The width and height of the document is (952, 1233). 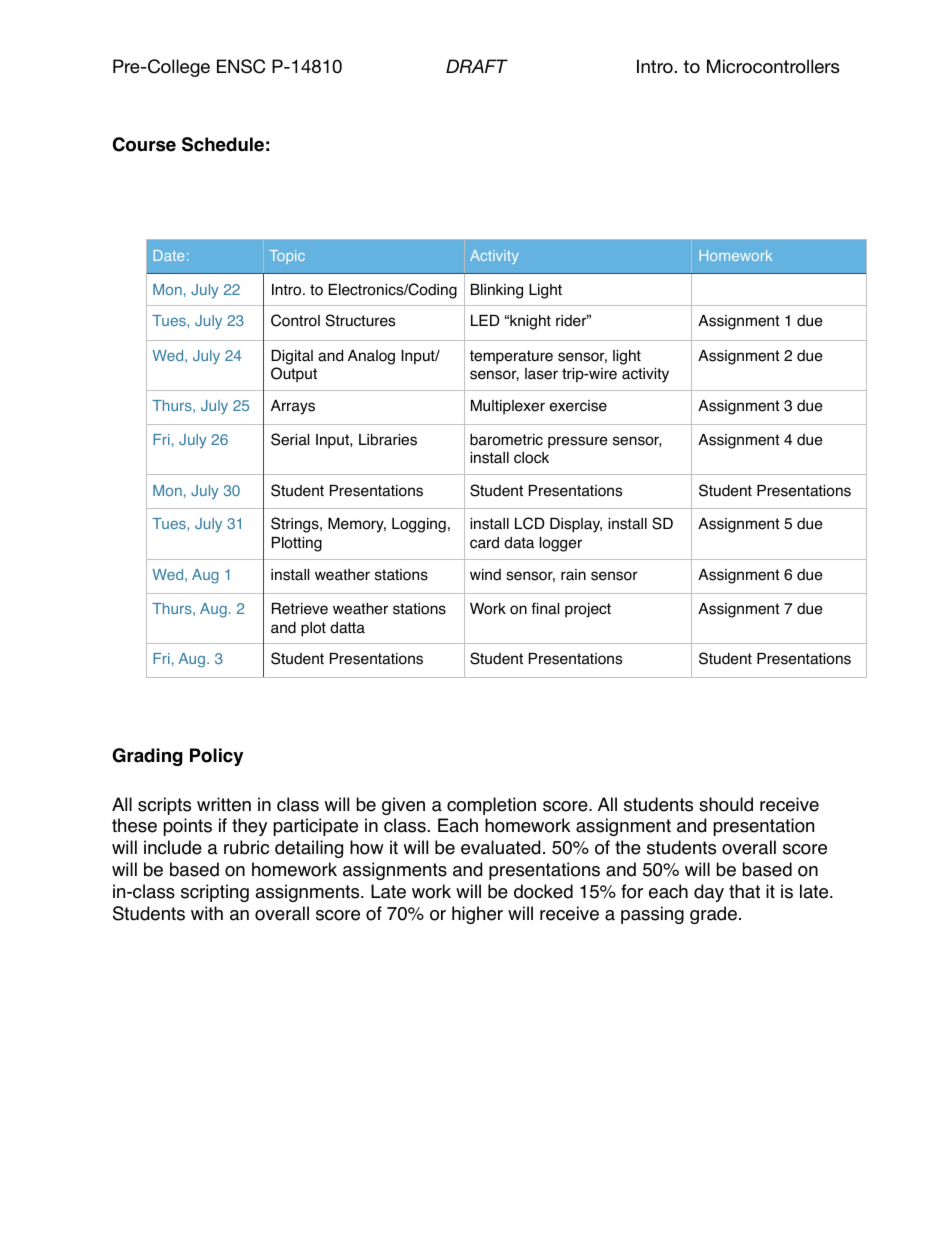 What do you see at coordinates (709, 893) in the document?
I see `day` at bounding box center [709, 893].
